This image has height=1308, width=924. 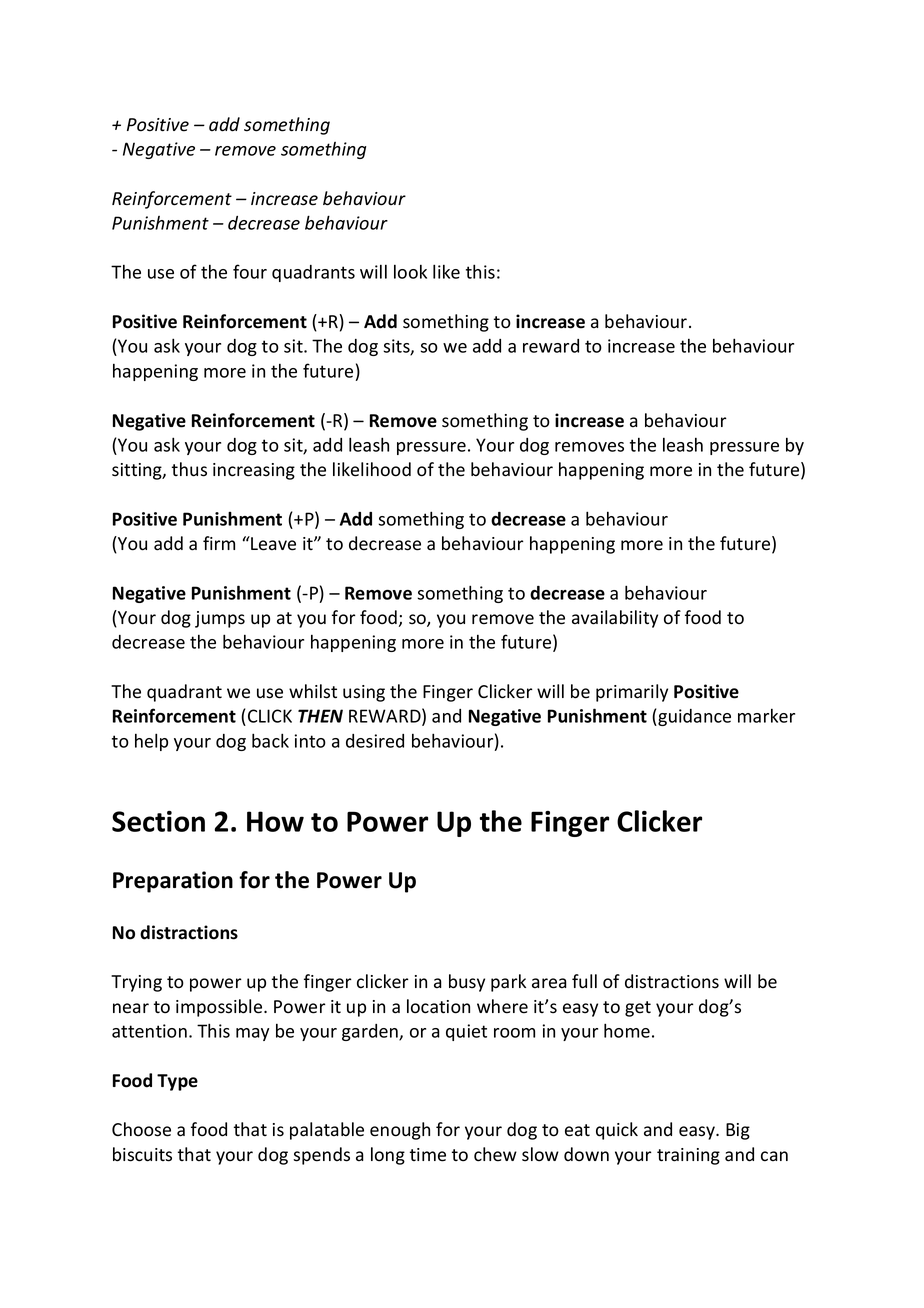 I want to click on primarily, so click(x=632, y=693).
